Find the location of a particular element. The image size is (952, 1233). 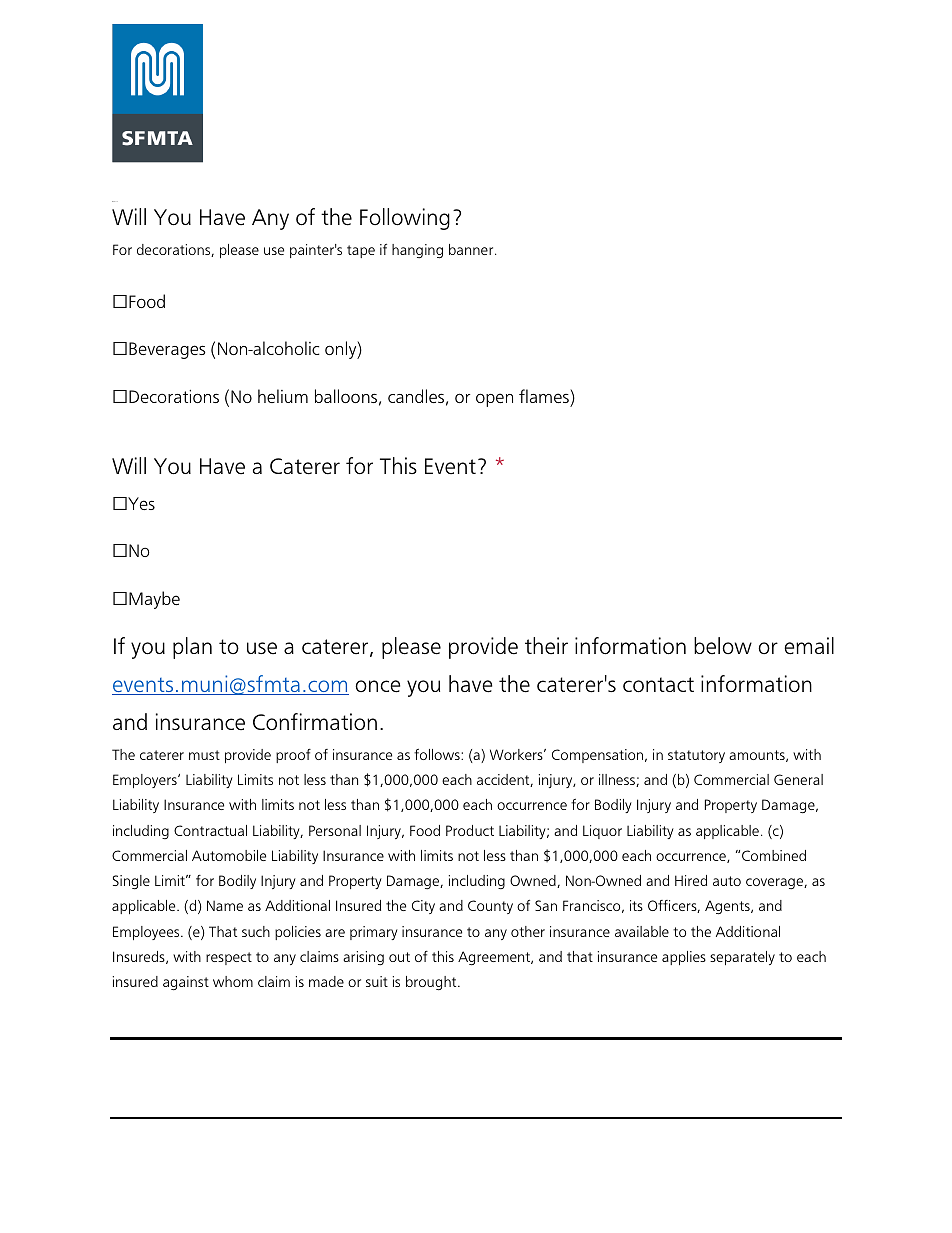

hanging is located at coordinates (417, 251).
